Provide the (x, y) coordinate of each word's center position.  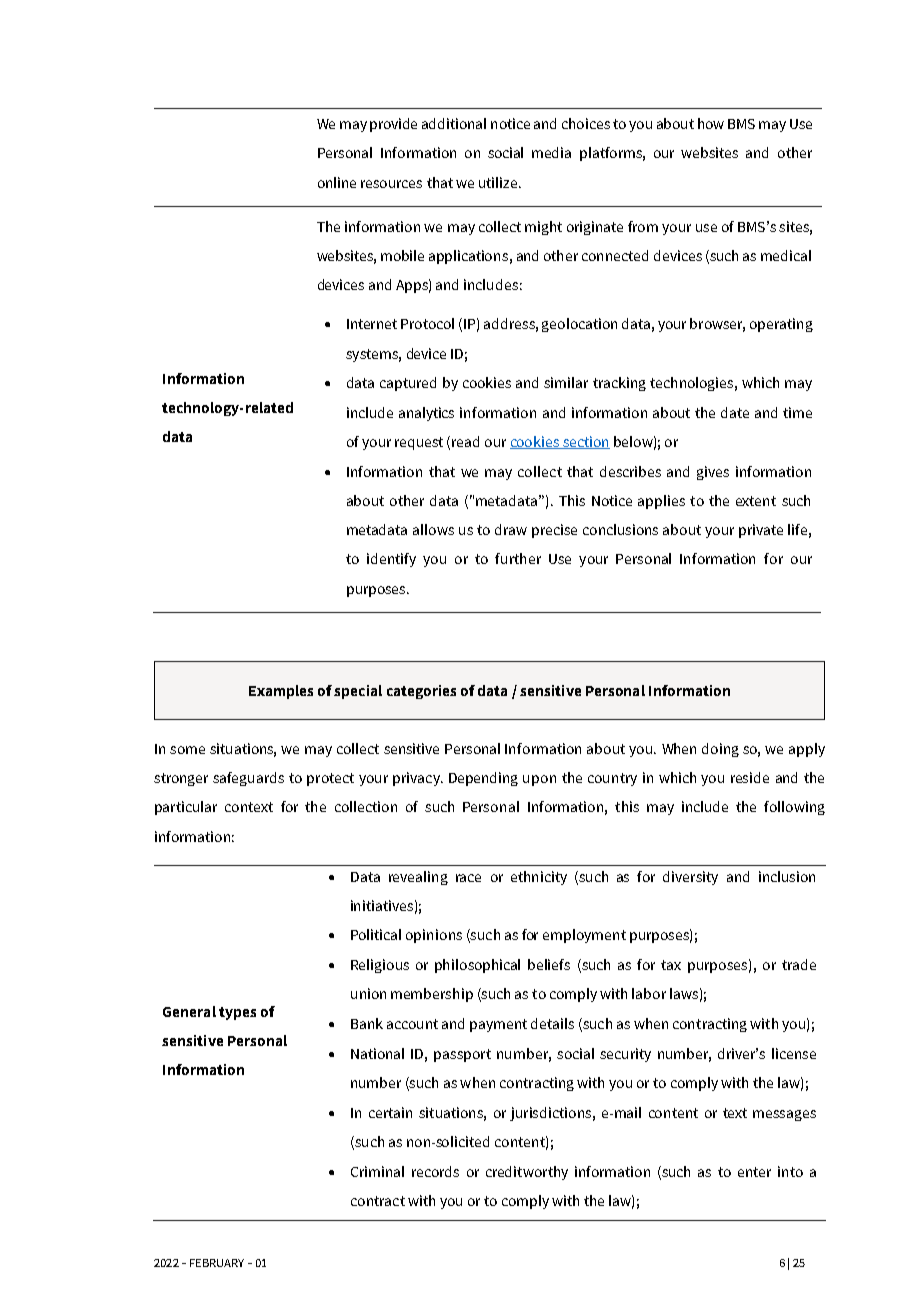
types (237, 1013)
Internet (372, 324)
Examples (281, 692)
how (711, 123)
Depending (483, 779)
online (337, 182)
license (794, 1053)
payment (498, 1025)
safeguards (248, 779)
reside (750, 777)
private (761, 531)
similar (566, 382)
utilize (499, 182)
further (518, 558)
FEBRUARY (217, 1263)
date (735, 412)
